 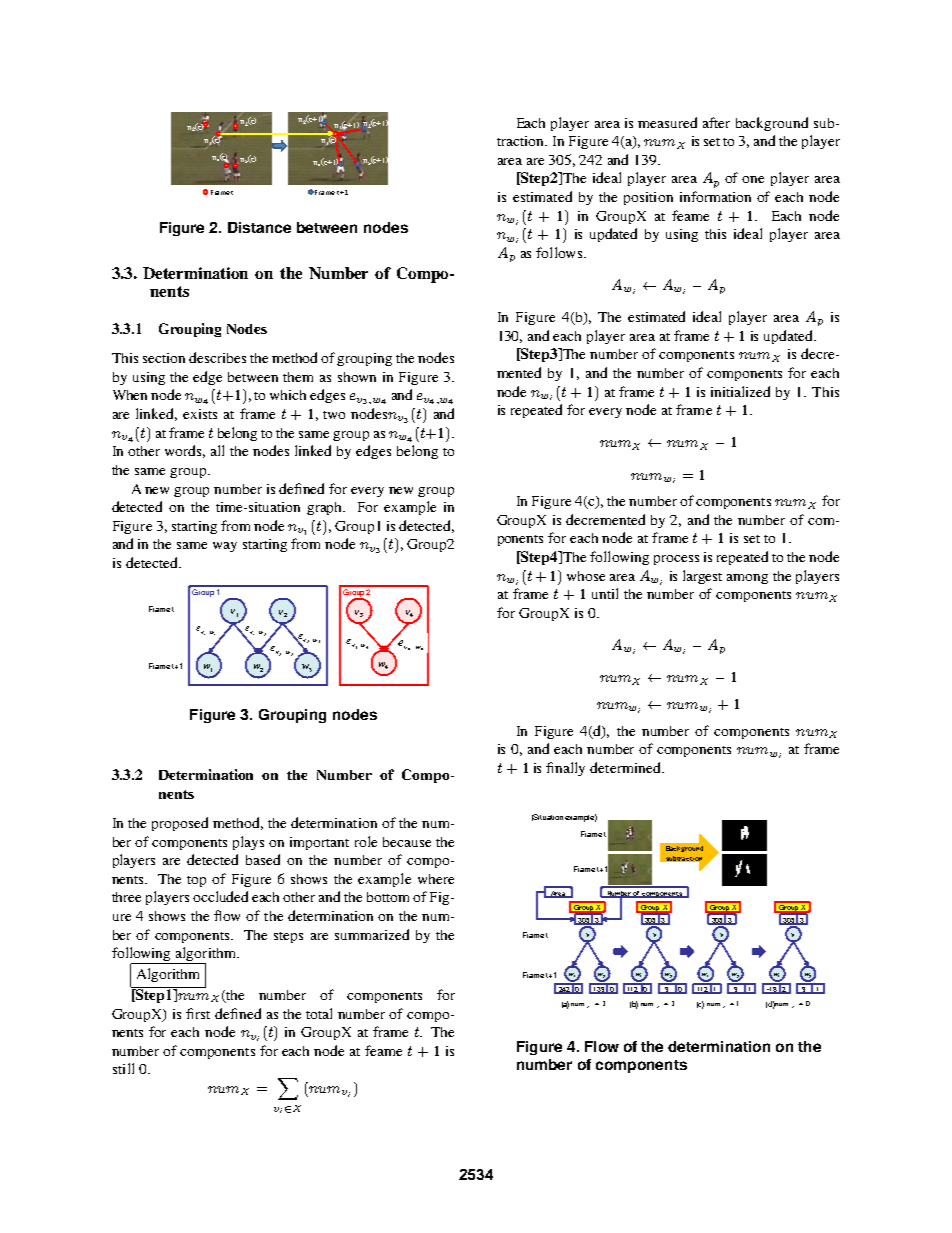 I want to click on first, so click(x=198, y=1013).
